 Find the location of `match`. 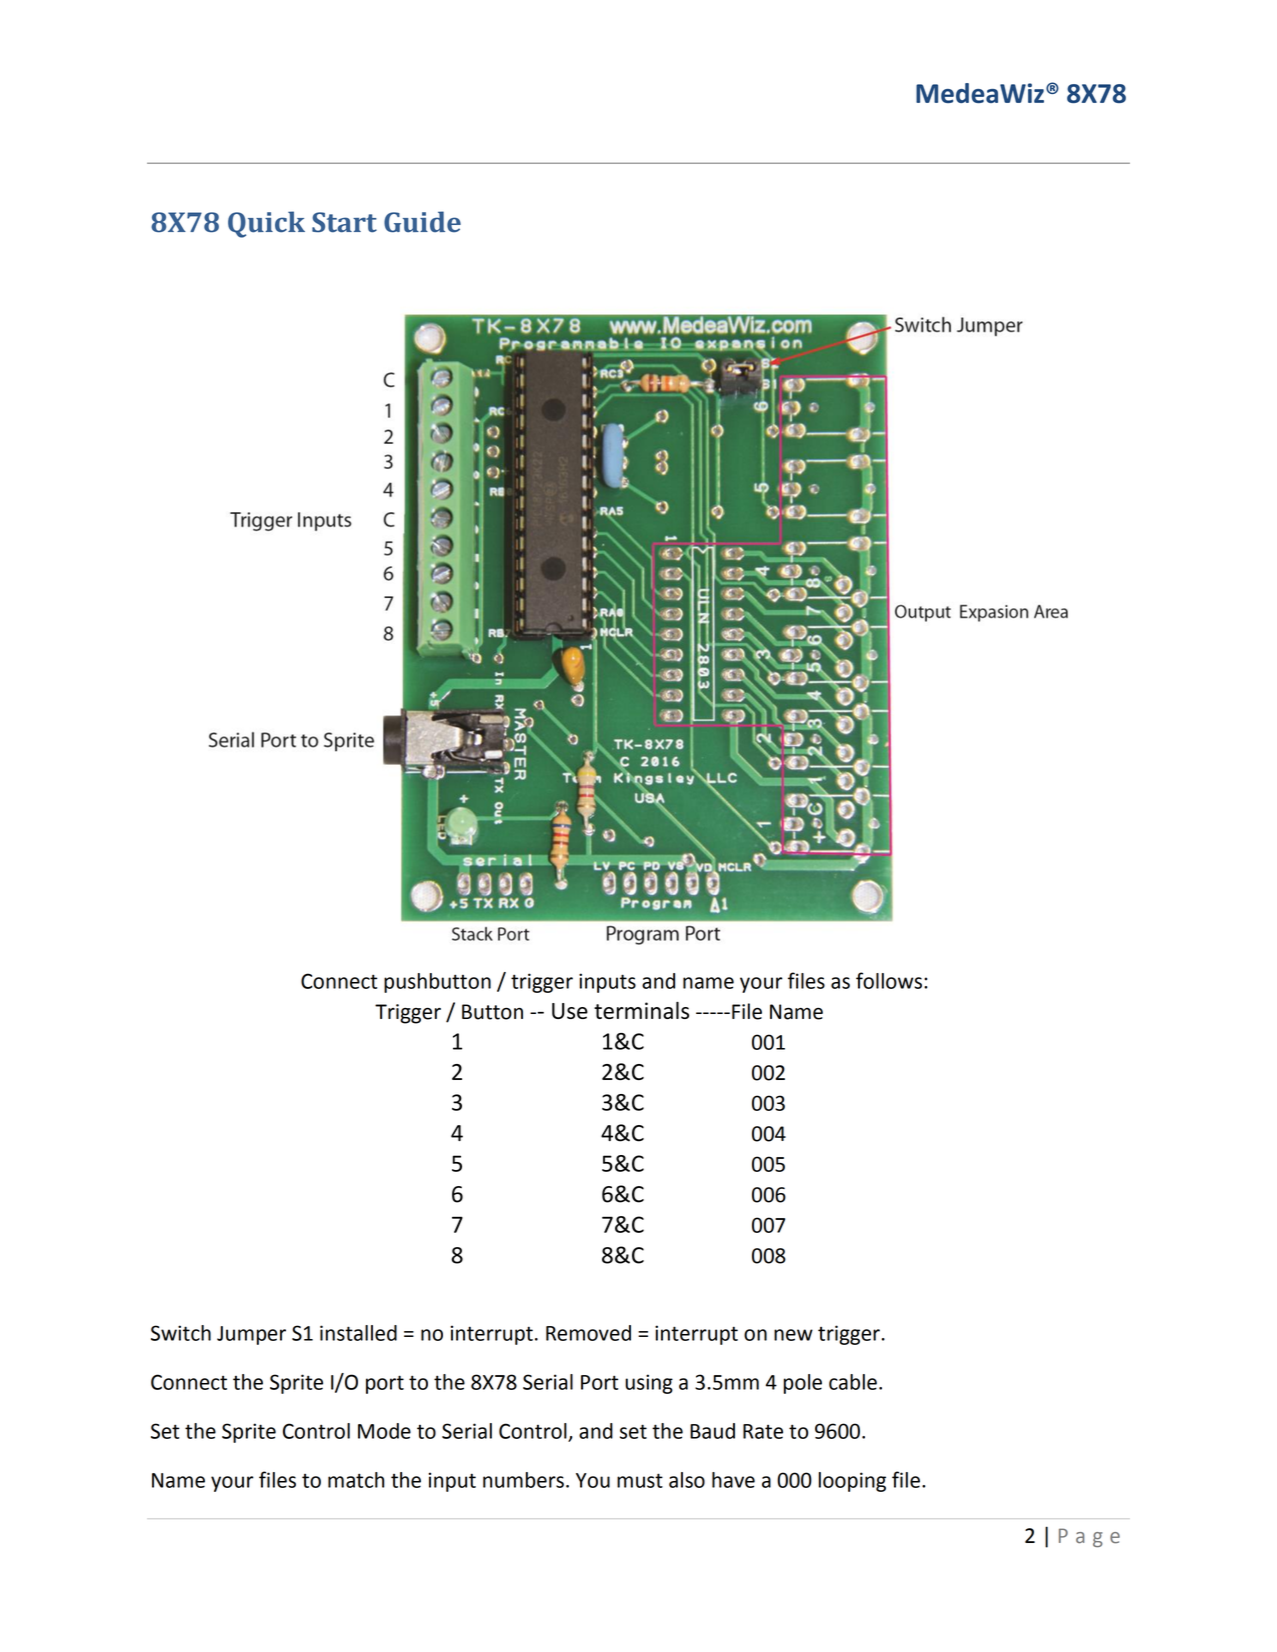

match is located at coordinates (356, 1480).
